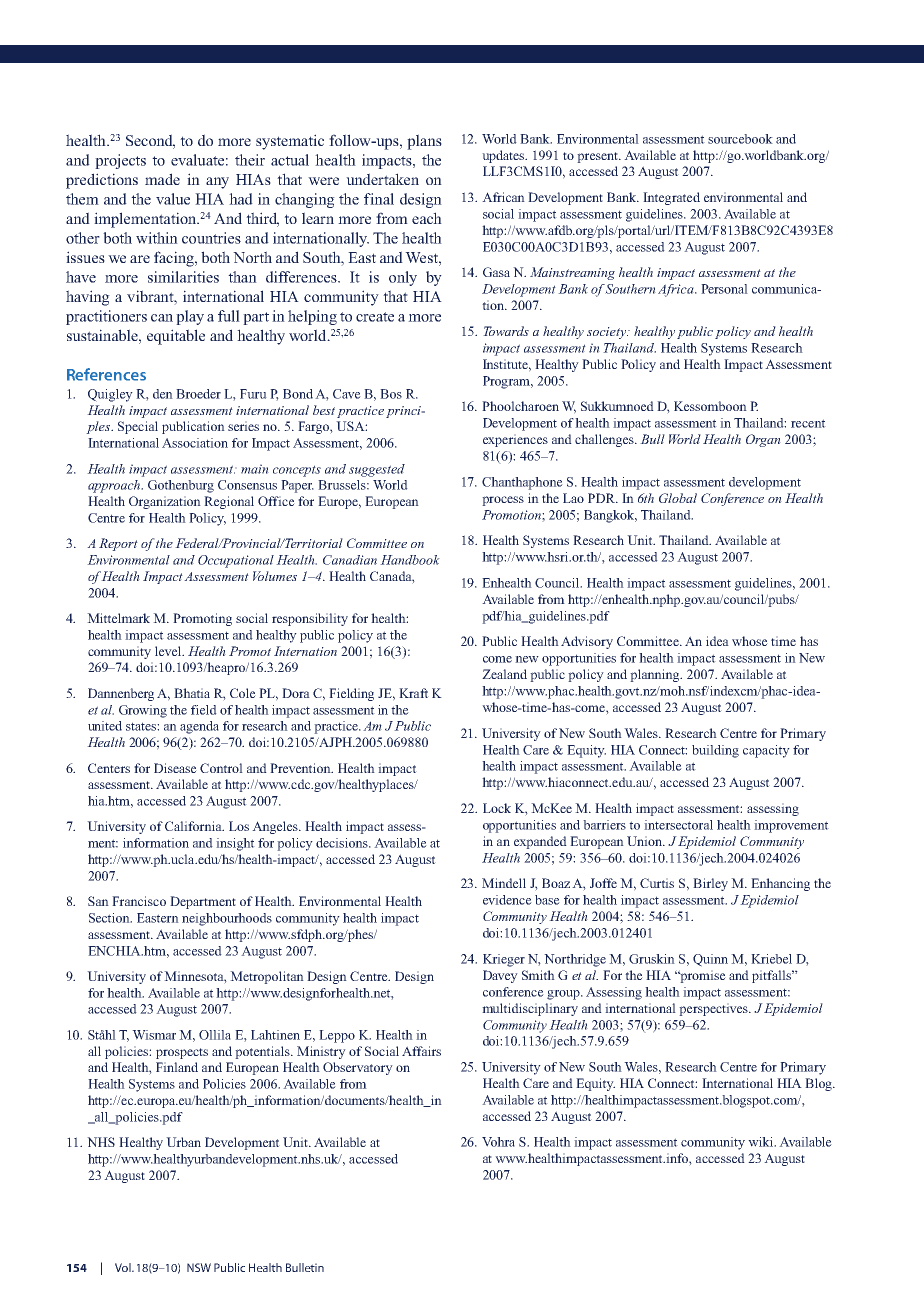 The image size is (924, 1308). Describe the element at coordinates (414, 693) in the document. I see `Kraft` at that location.
